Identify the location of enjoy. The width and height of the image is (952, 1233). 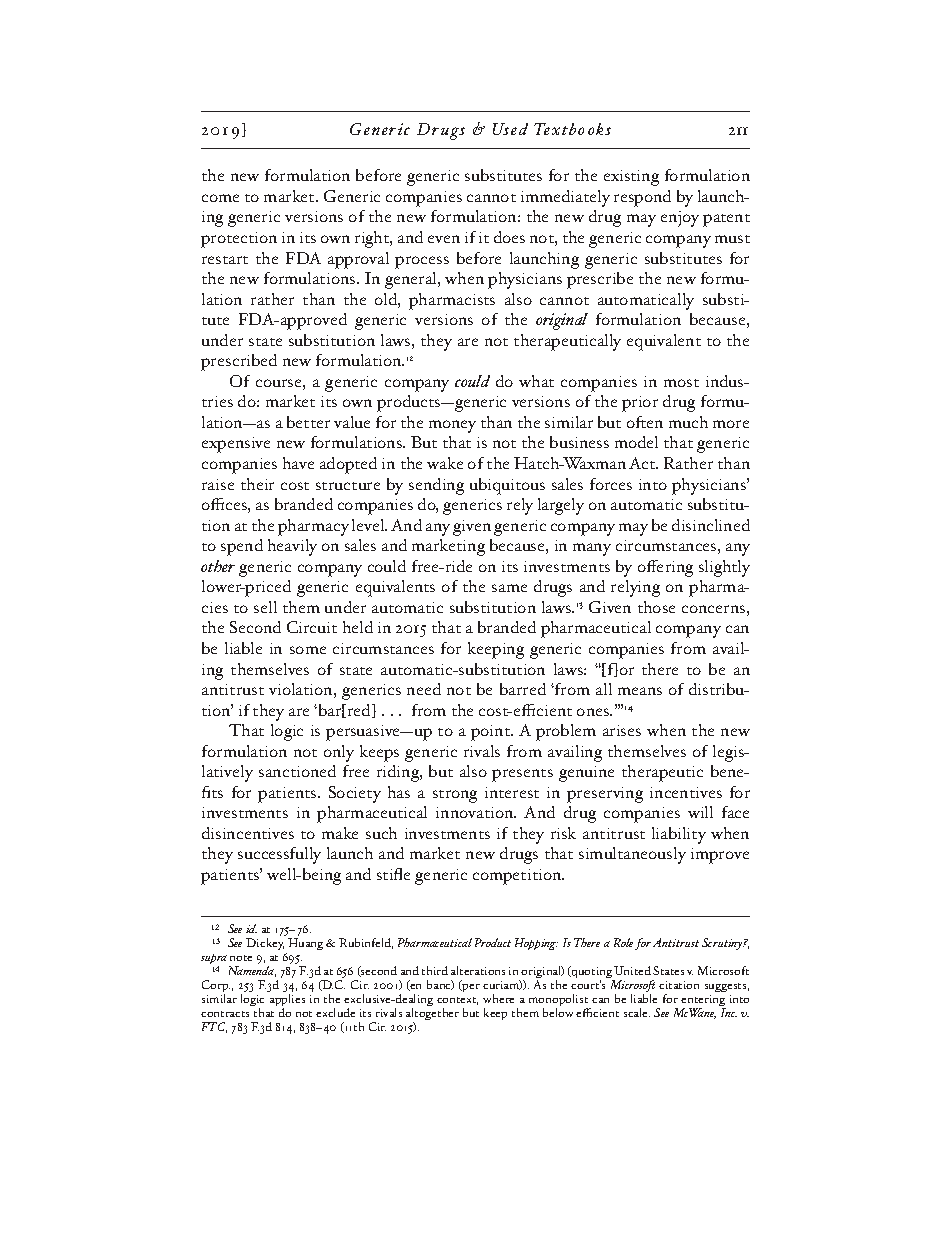
(680, 219).
